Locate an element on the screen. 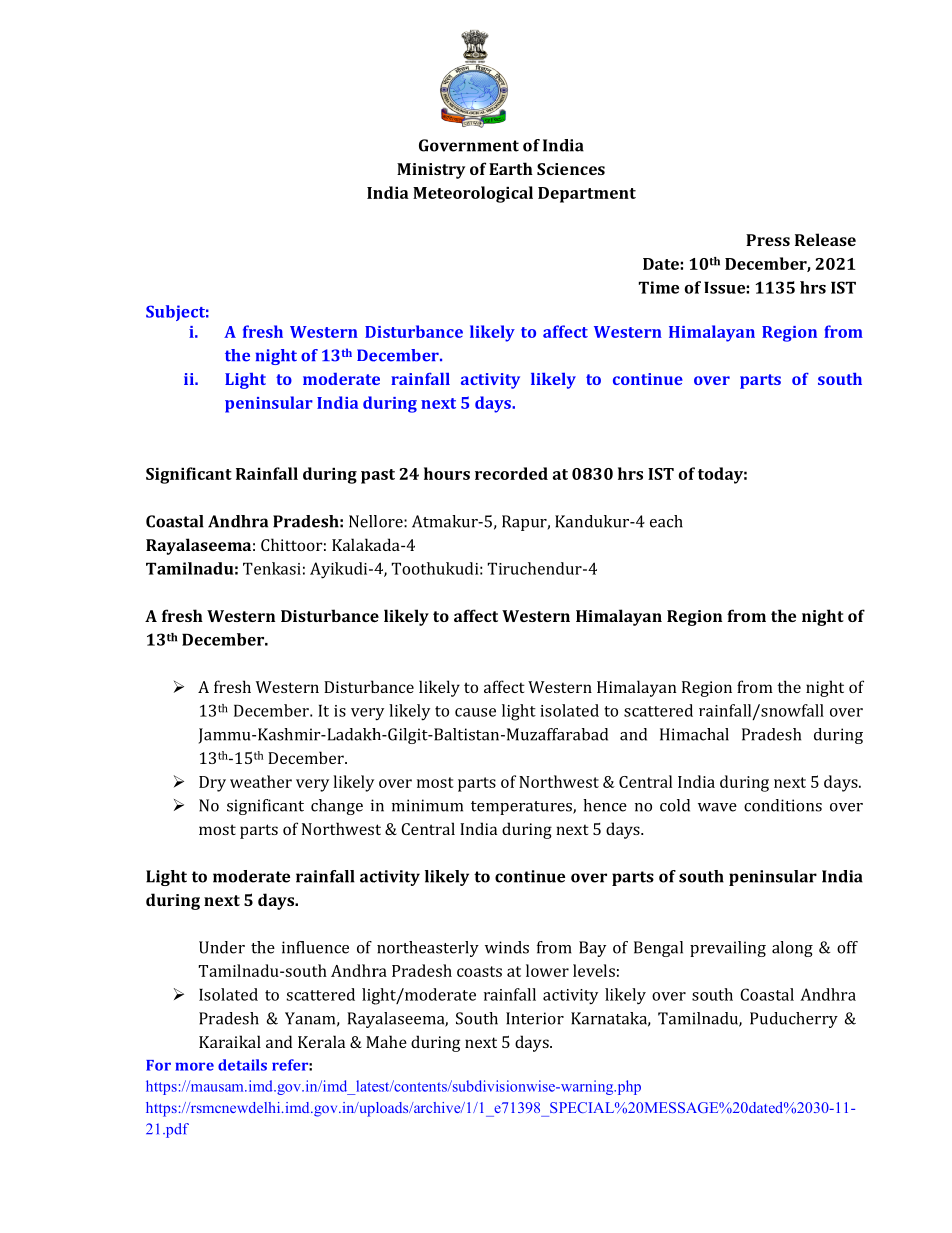 The height and width of the screenshot is (1233, 952). each is located at coordinates (666, 521).
